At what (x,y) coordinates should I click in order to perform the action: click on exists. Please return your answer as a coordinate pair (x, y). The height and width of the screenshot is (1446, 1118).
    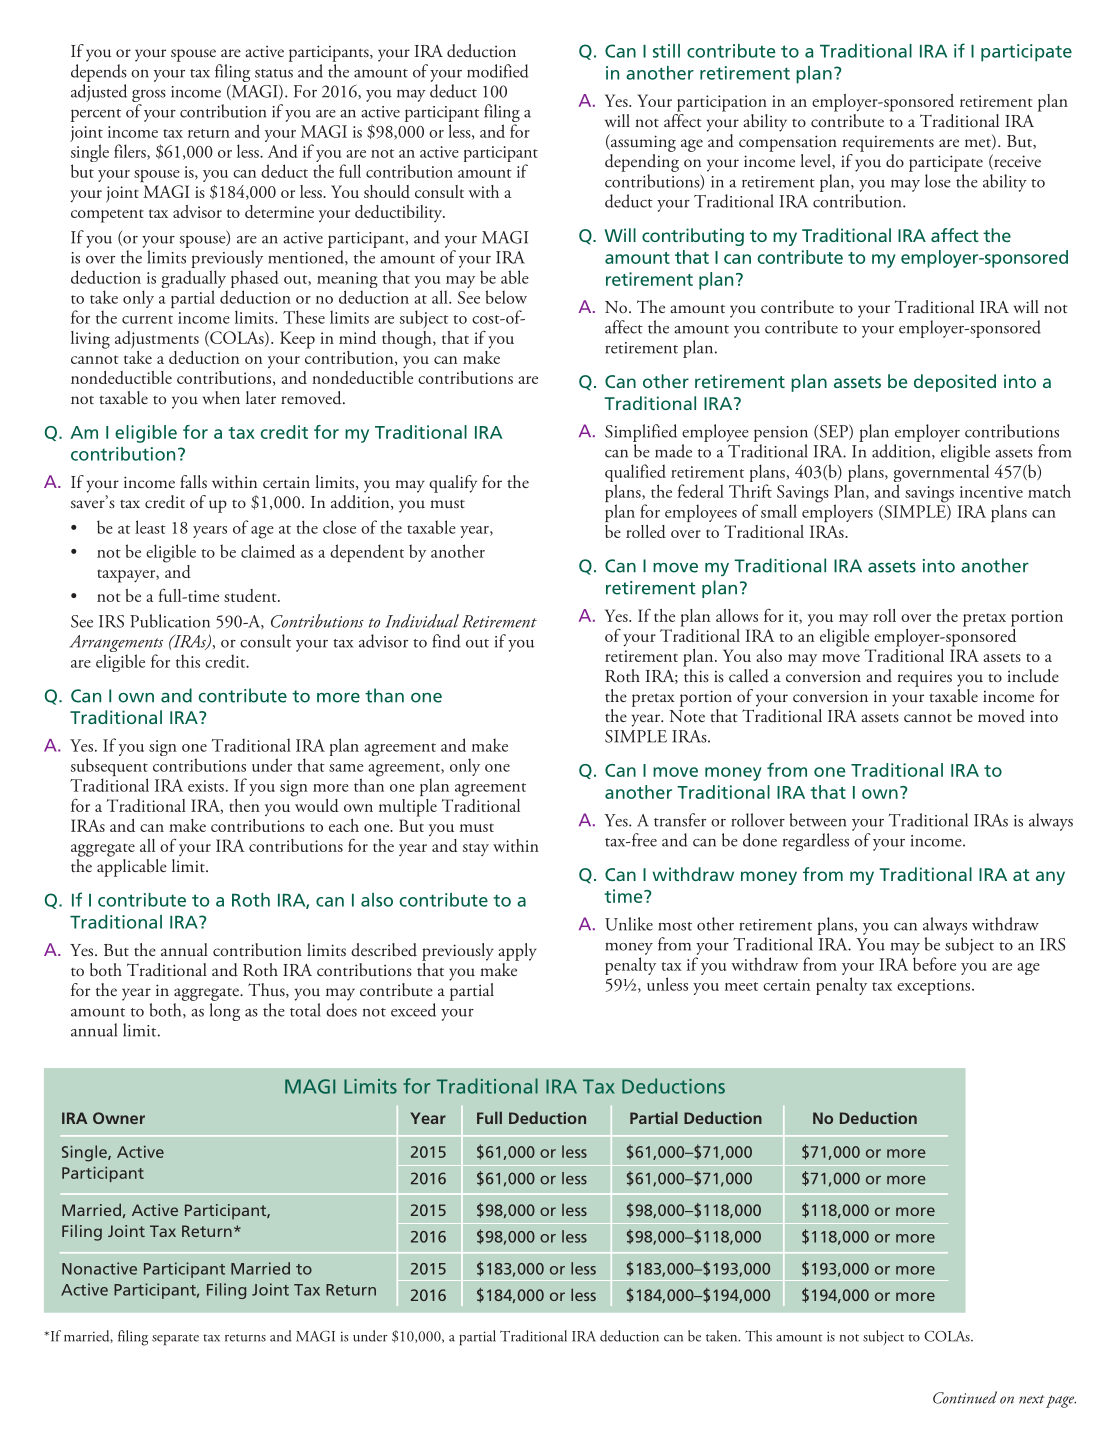
    Looking at the image, I should click on (206, 786).
